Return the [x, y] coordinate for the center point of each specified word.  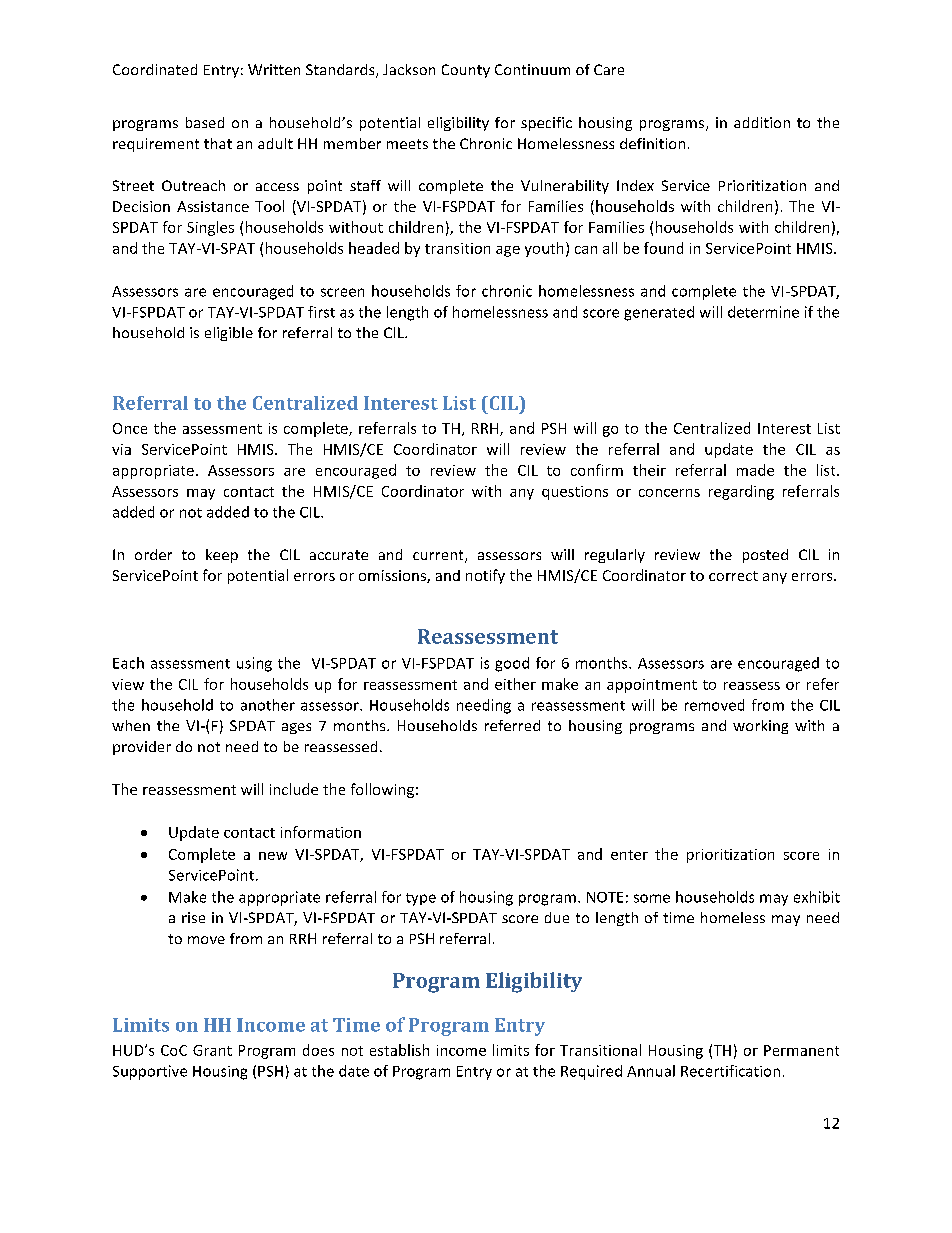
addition [762, 122]
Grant [212, 1050]
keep [222, 556]
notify [485, 576]
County [466, 71]
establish [399, 1050]
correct [733, 576]
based [205, 122]
